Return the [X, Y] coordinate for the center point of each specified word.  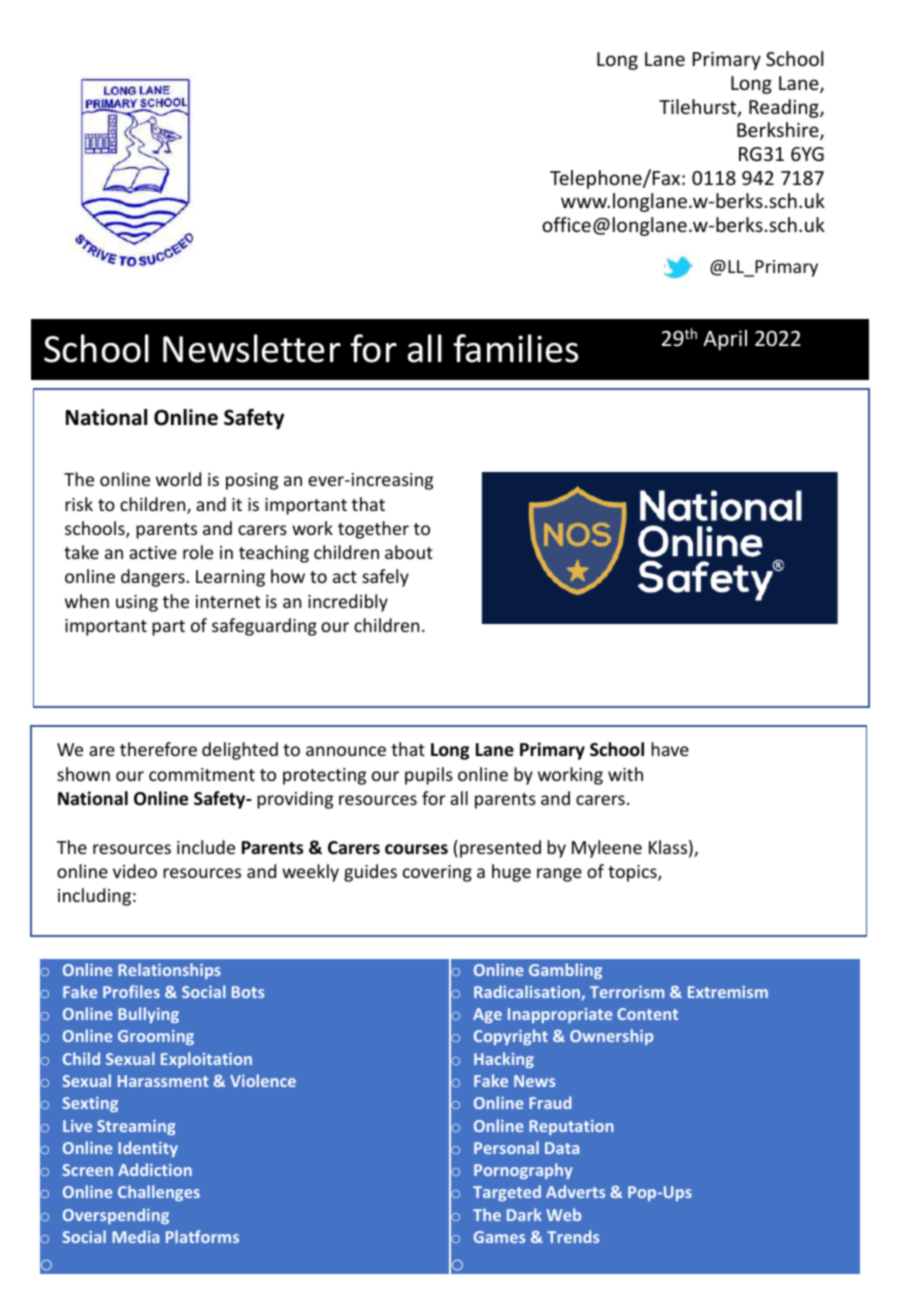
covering [437, 873]
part [168, 628]
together [373, 530]
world [178, 479]
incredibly [348, 603]
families [515, 348]
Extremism [728, 992]
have [670, 749]
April [725, 340]
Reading [785, 108]
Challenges [159, 1193]
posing [252, 481]
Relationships [169, 971]
